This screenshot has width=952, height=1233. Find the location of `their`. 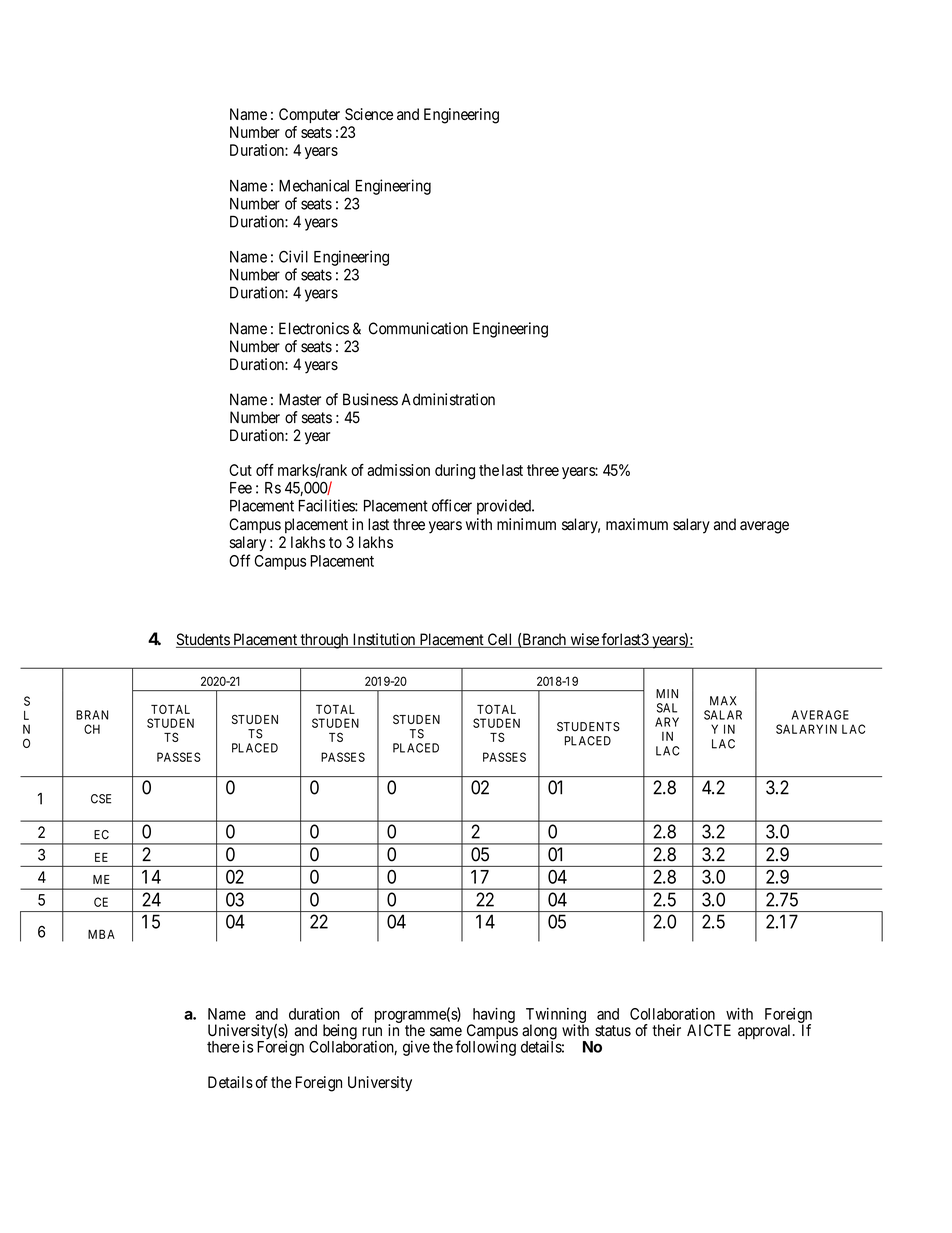

their is located at coordinates (666, 1030).
